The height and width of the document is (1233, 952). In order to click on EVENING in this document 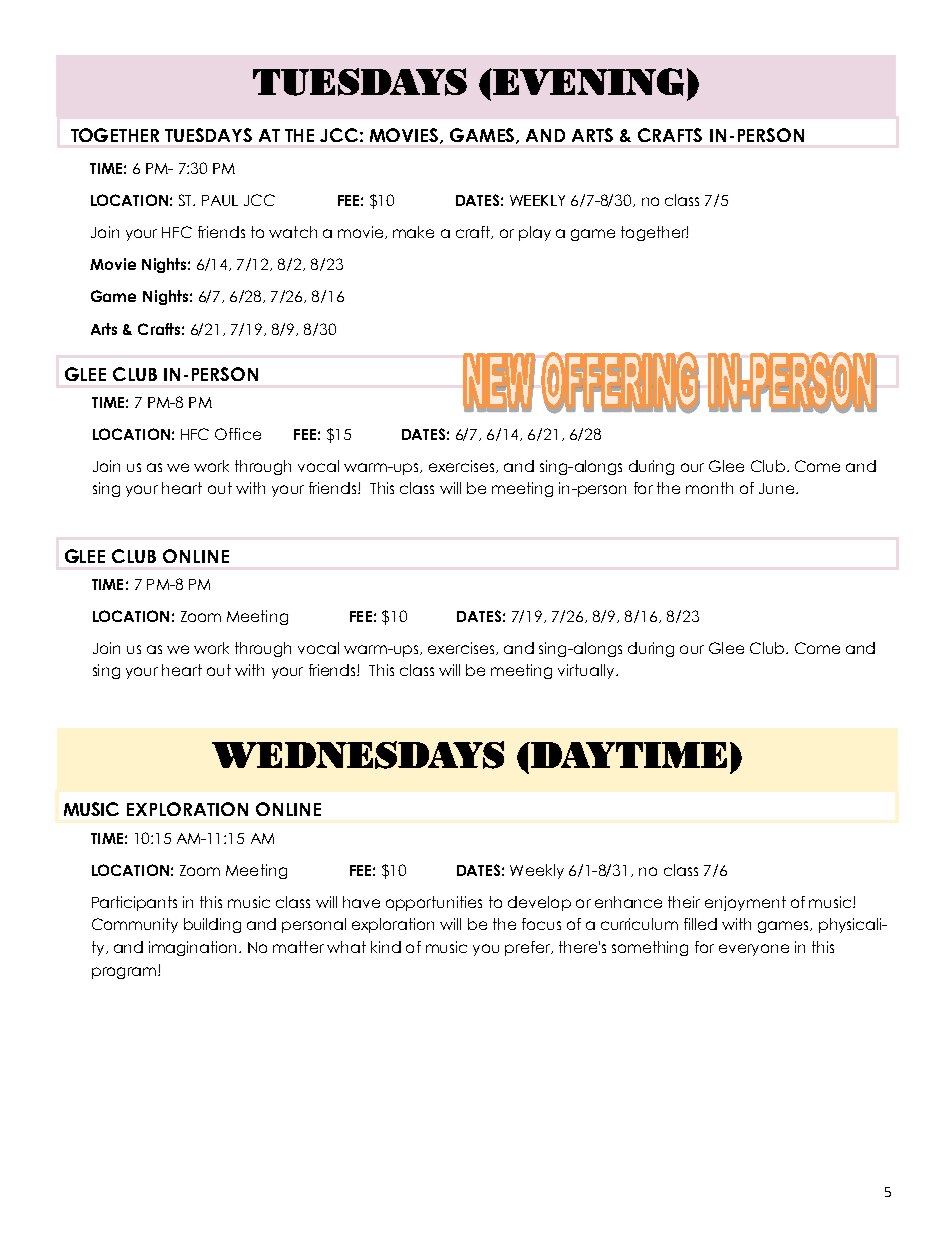, I will do `click(587, 82)`.
